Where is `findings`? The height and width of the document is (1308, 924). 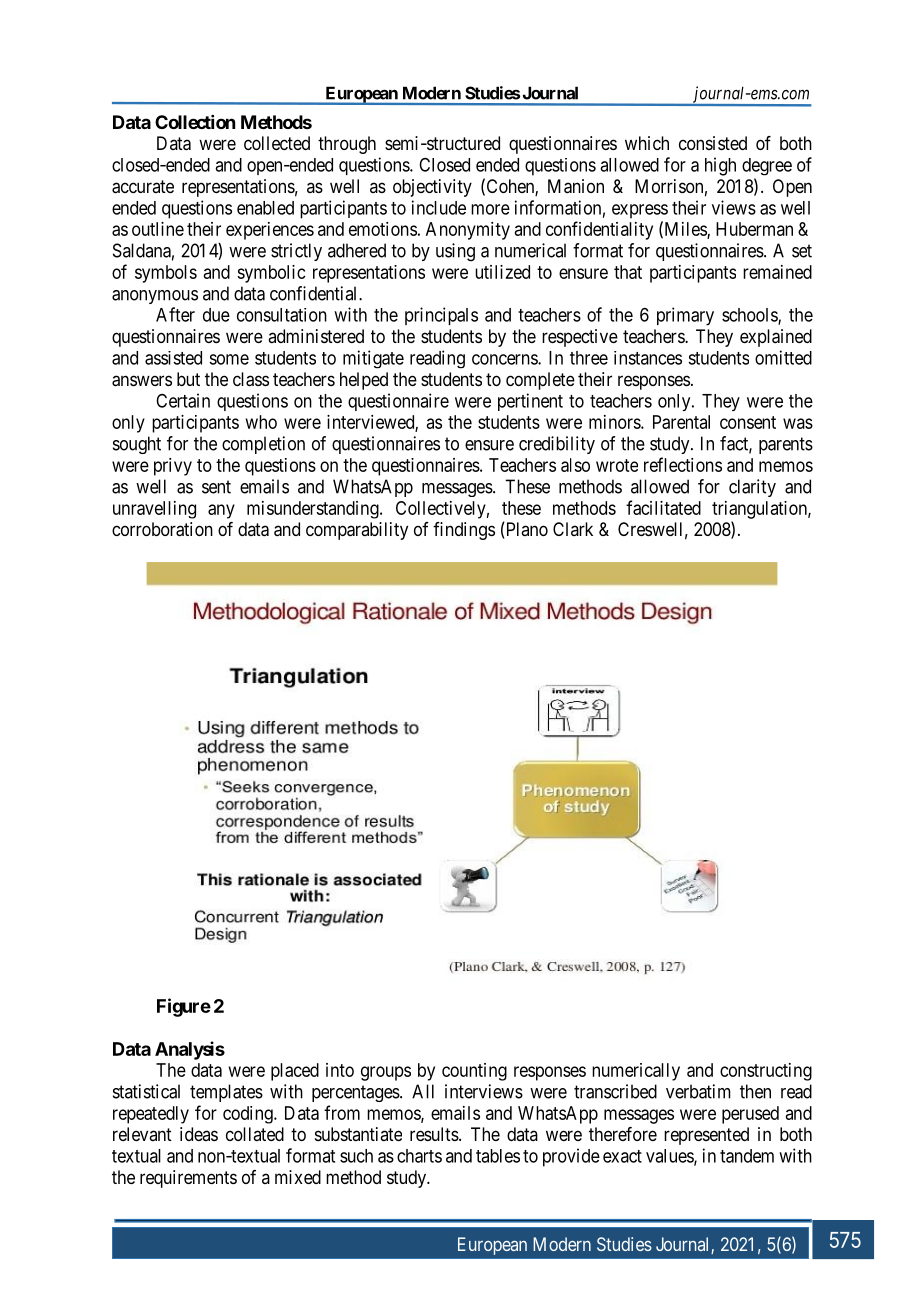
findings is located at coordinates (464, 531).
